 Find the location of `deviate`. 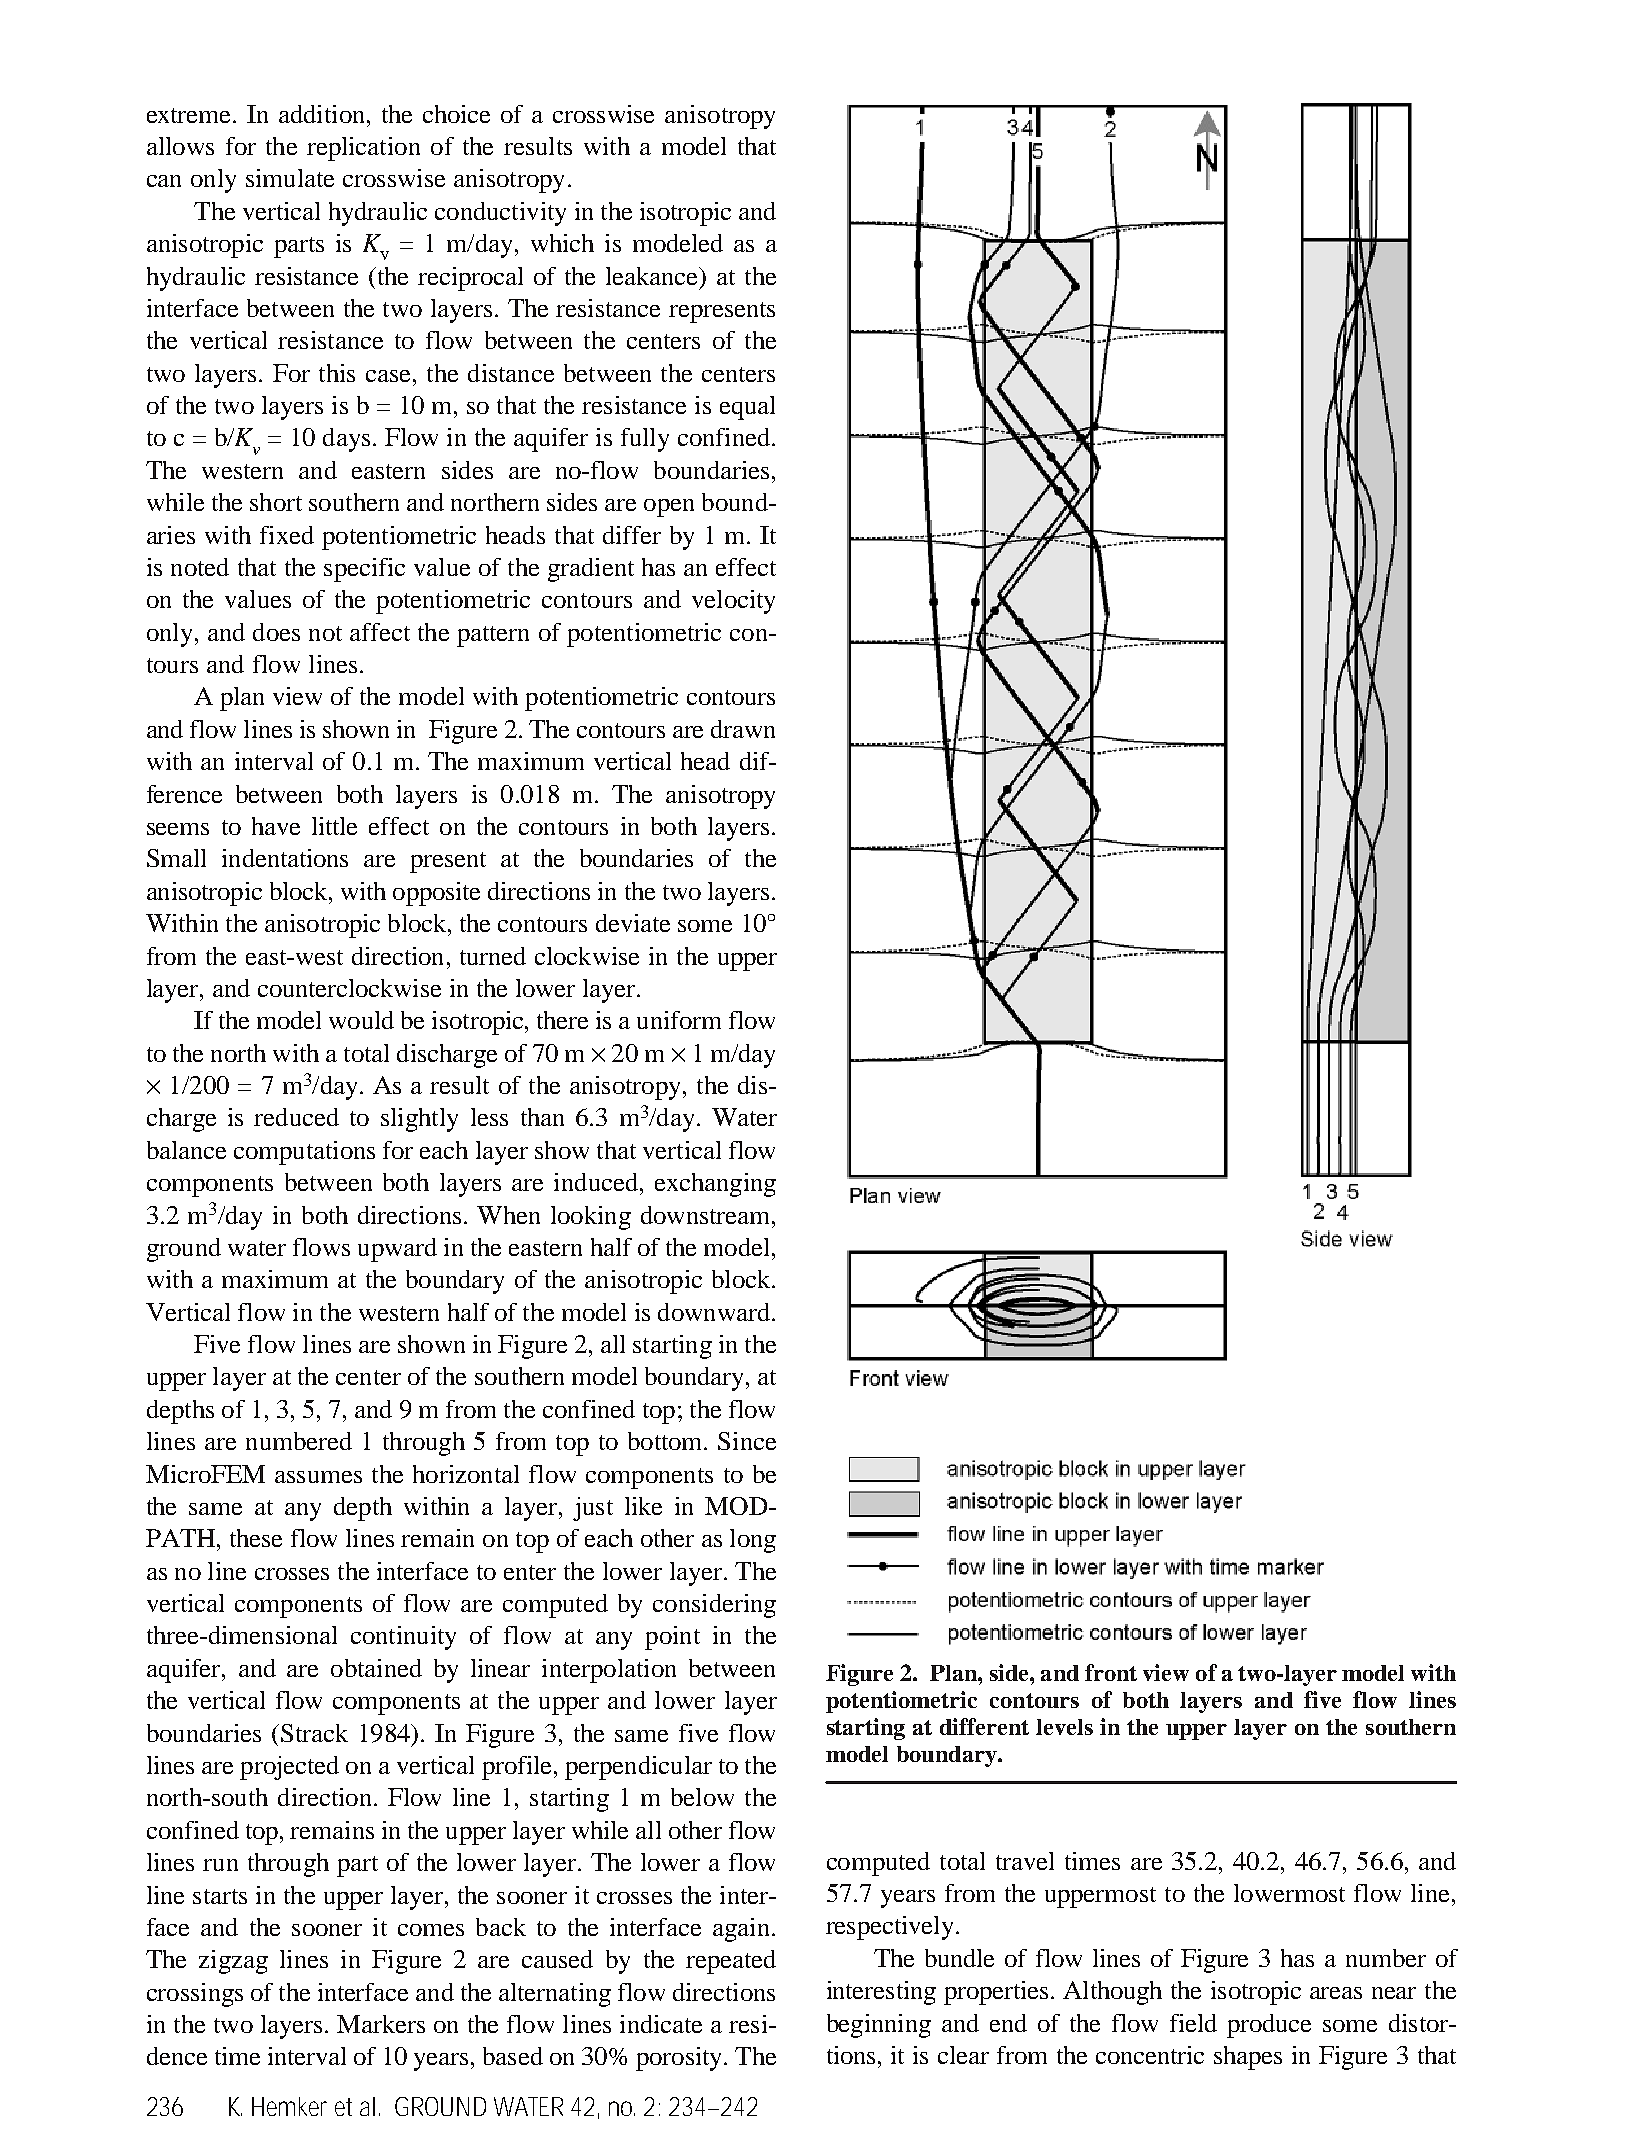

deviate is located at coordinates (633, 923).
